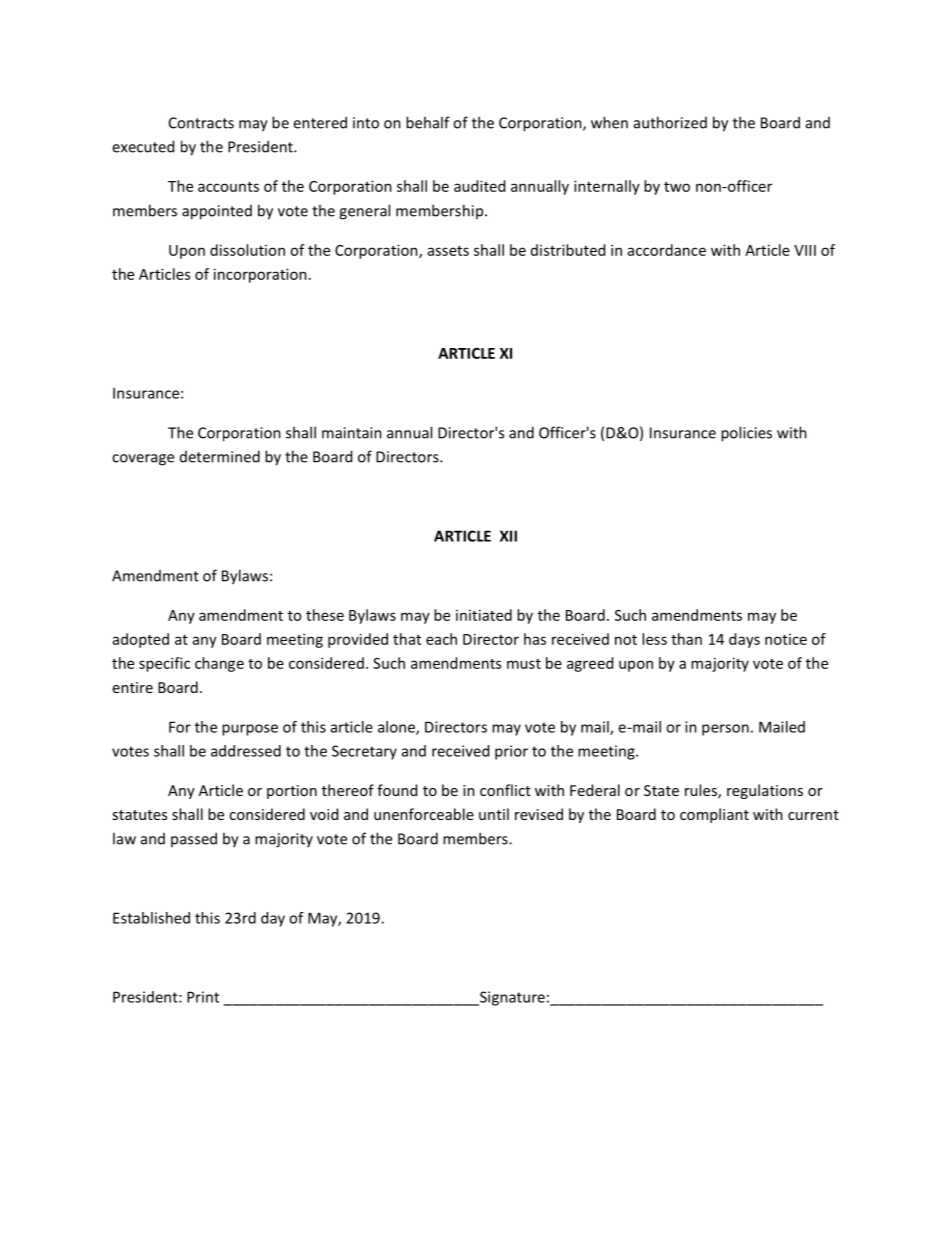 This image has width=952, height=1233. Describe the element at coordinates (325, 615) in the image. I see `these` at that location.
